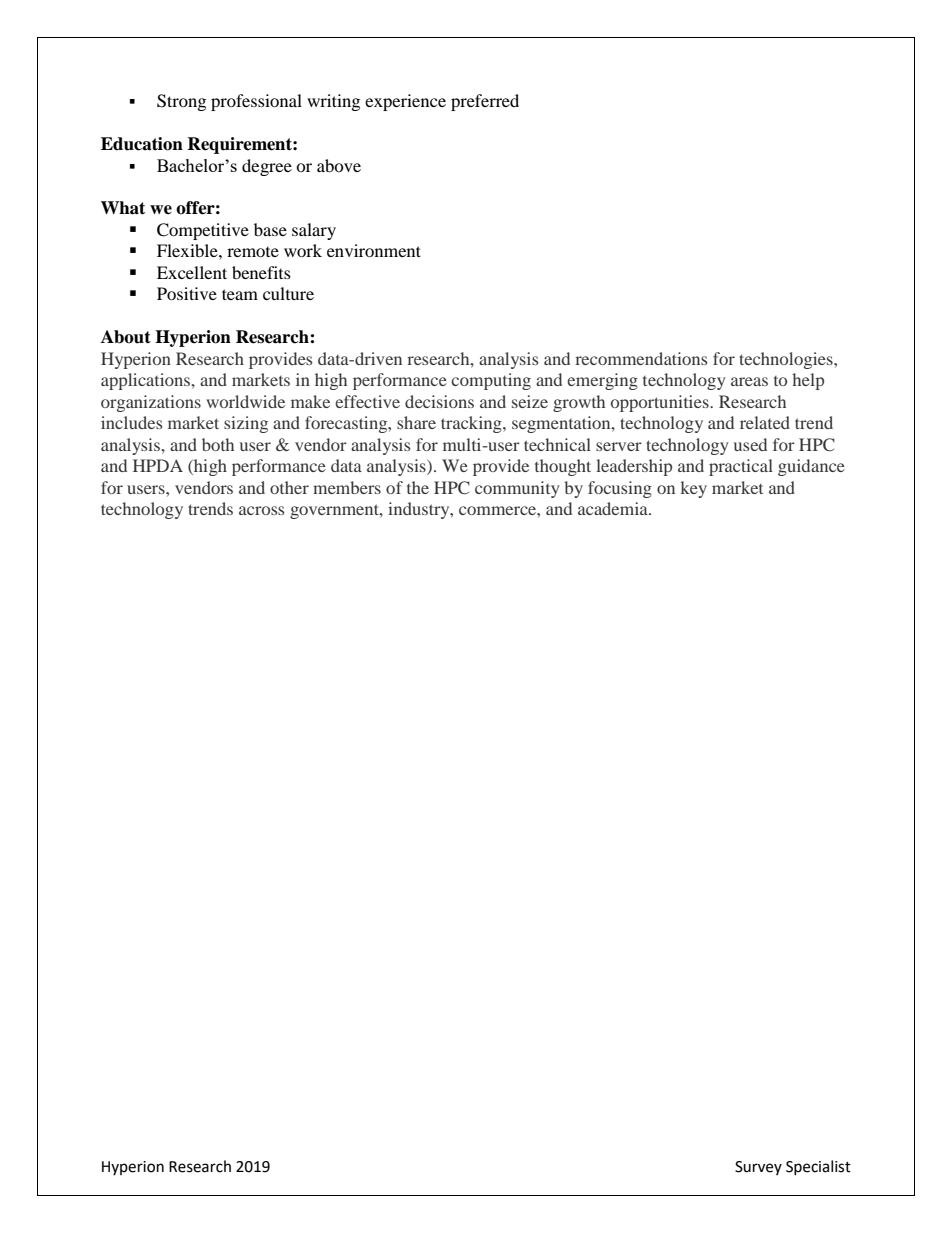  I want to click on preferred, so click(485, 102).
